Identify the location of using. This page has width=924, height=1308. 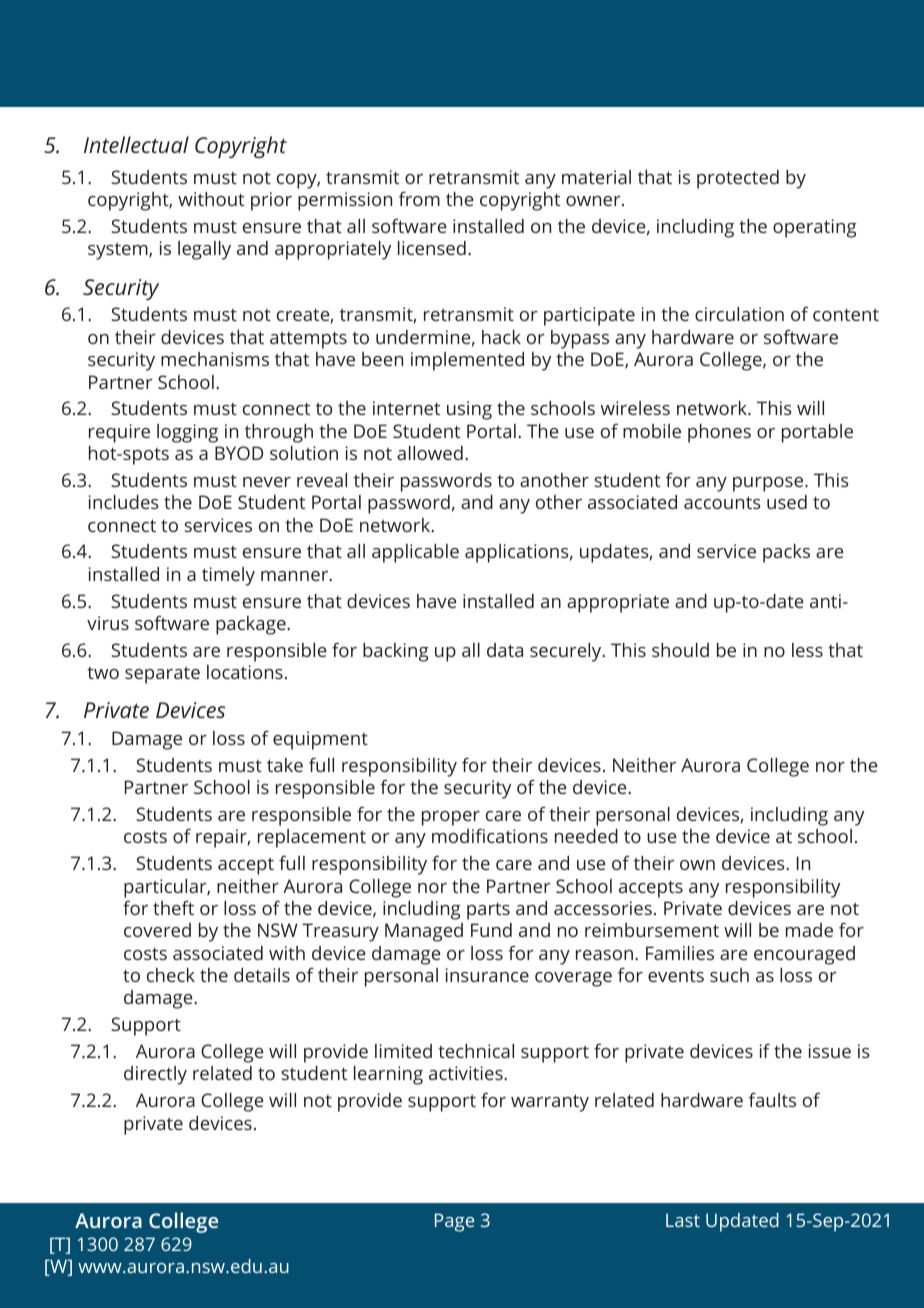
(469, 410).
